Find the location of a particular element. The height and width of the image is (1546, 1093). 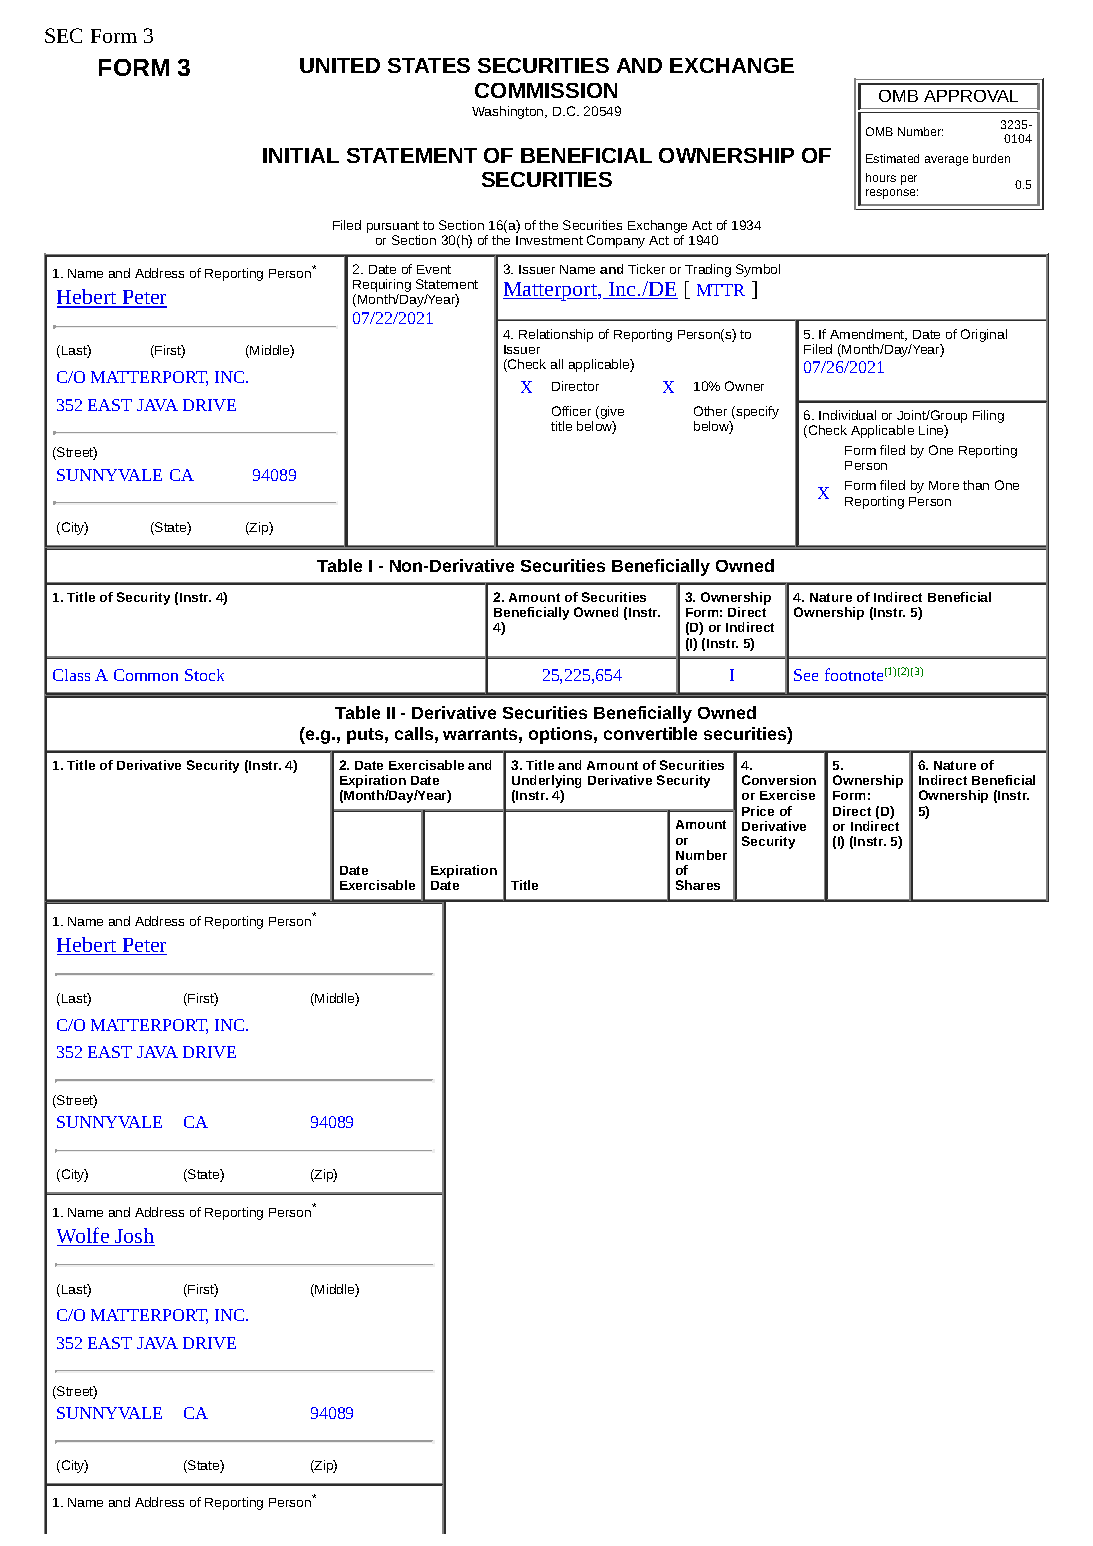

See is located at coordinates (806, 675).
